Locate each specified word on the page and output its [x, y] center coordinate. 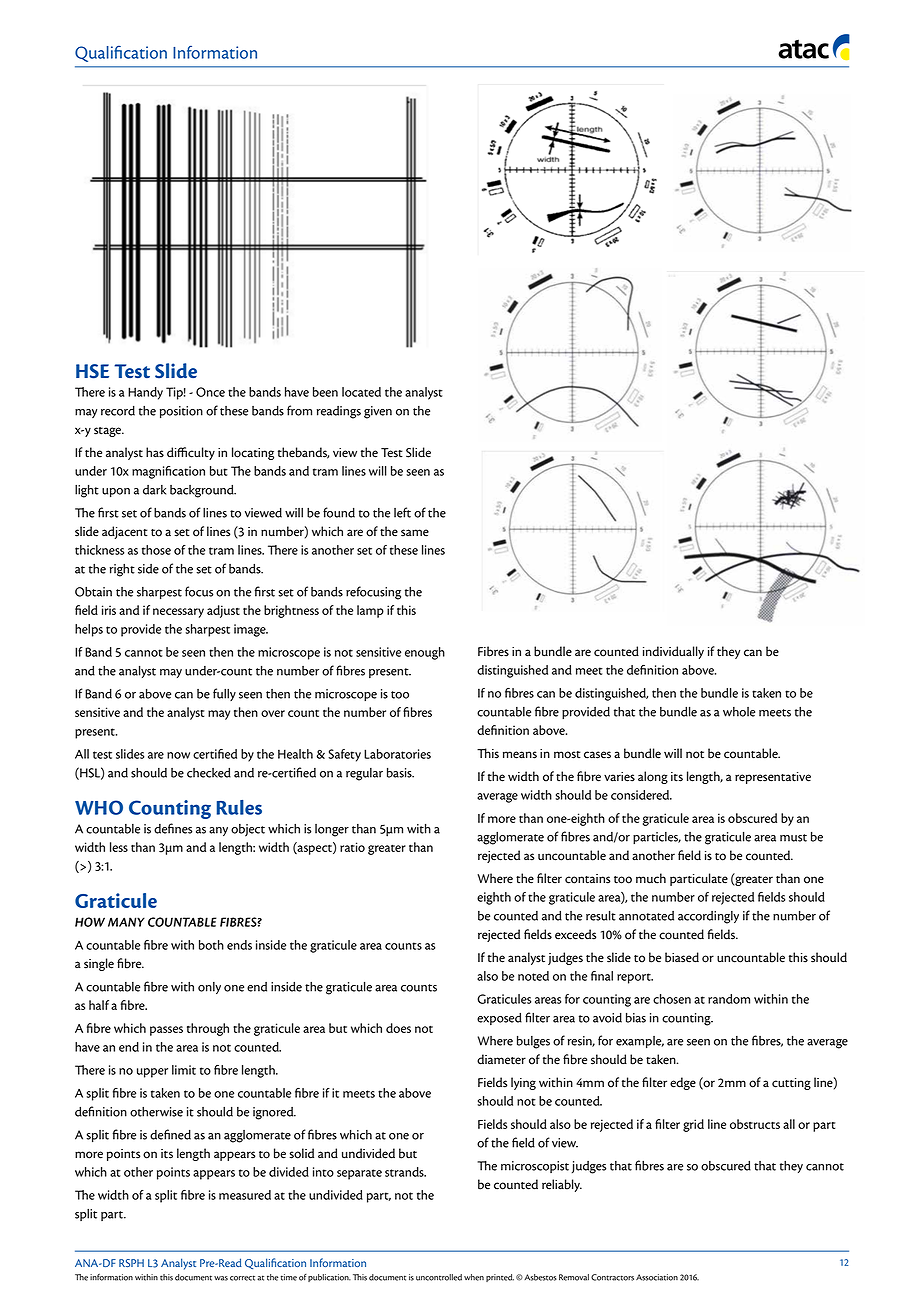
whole [739, 712]
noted [533, 976]
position [181, 412]
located [361, 392]
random [729, 999]
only [209, 988]
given [378, 412]
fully [224, 694]
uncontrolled [439, 1277]
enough [425, 653]
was [221, 1278]
